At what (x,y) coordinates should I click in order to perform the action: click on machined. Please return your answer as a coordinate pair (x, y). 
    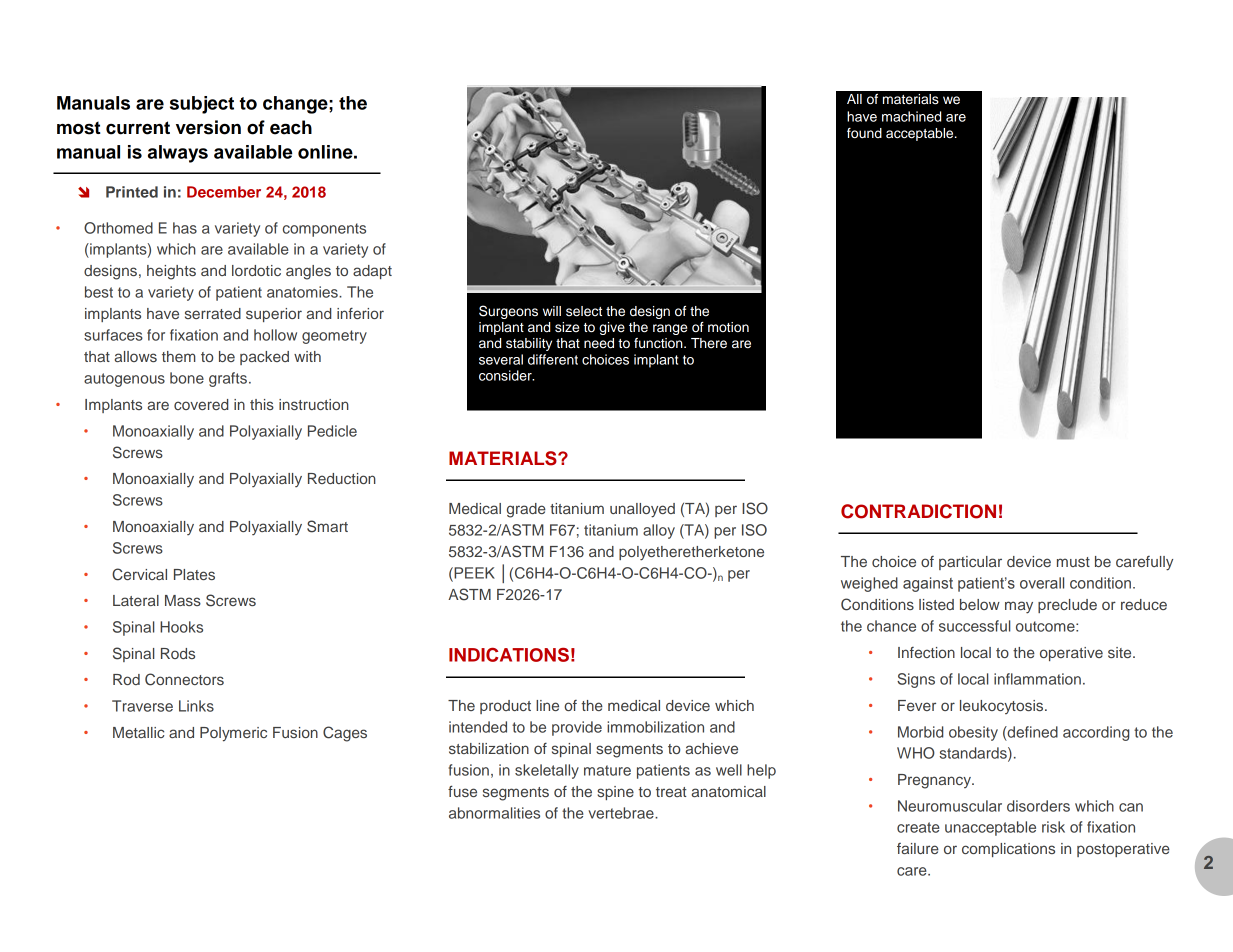
    Looking at the image, I should click on (911, 116).
